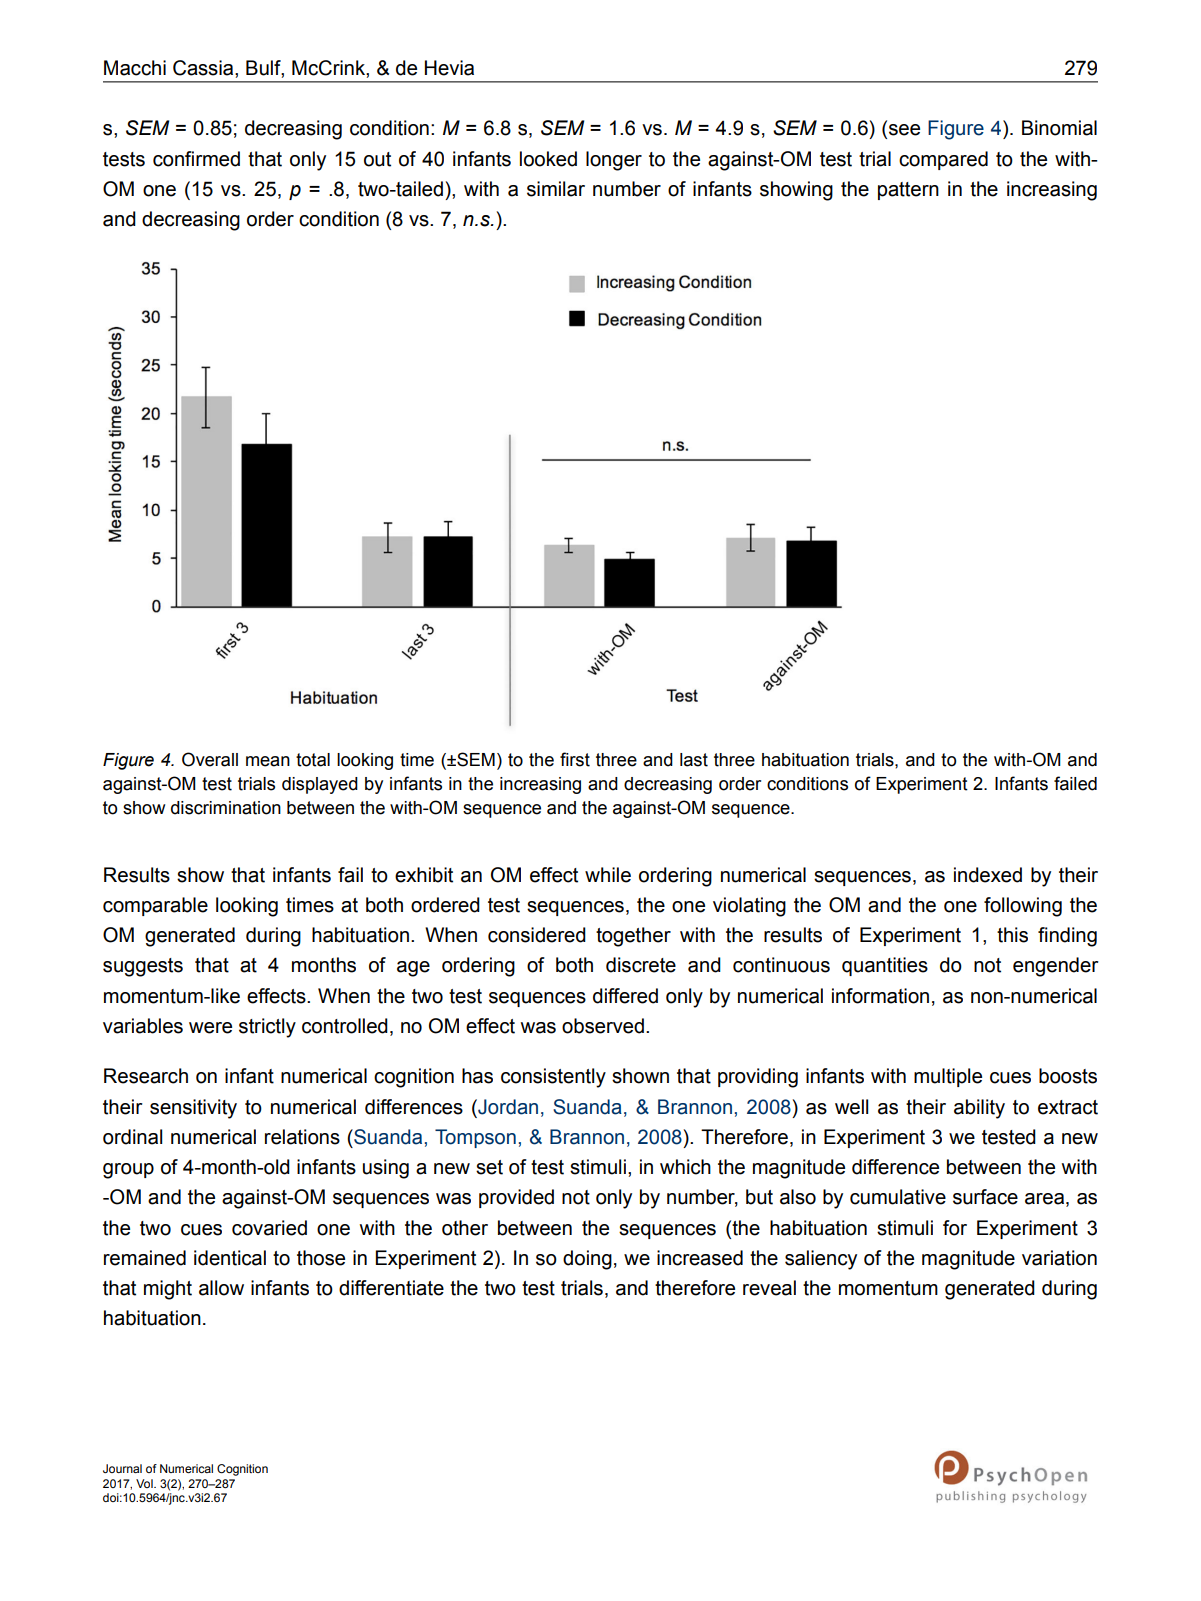 The image size is (1201, 1601). I want to click on see, so click(904, 130).
